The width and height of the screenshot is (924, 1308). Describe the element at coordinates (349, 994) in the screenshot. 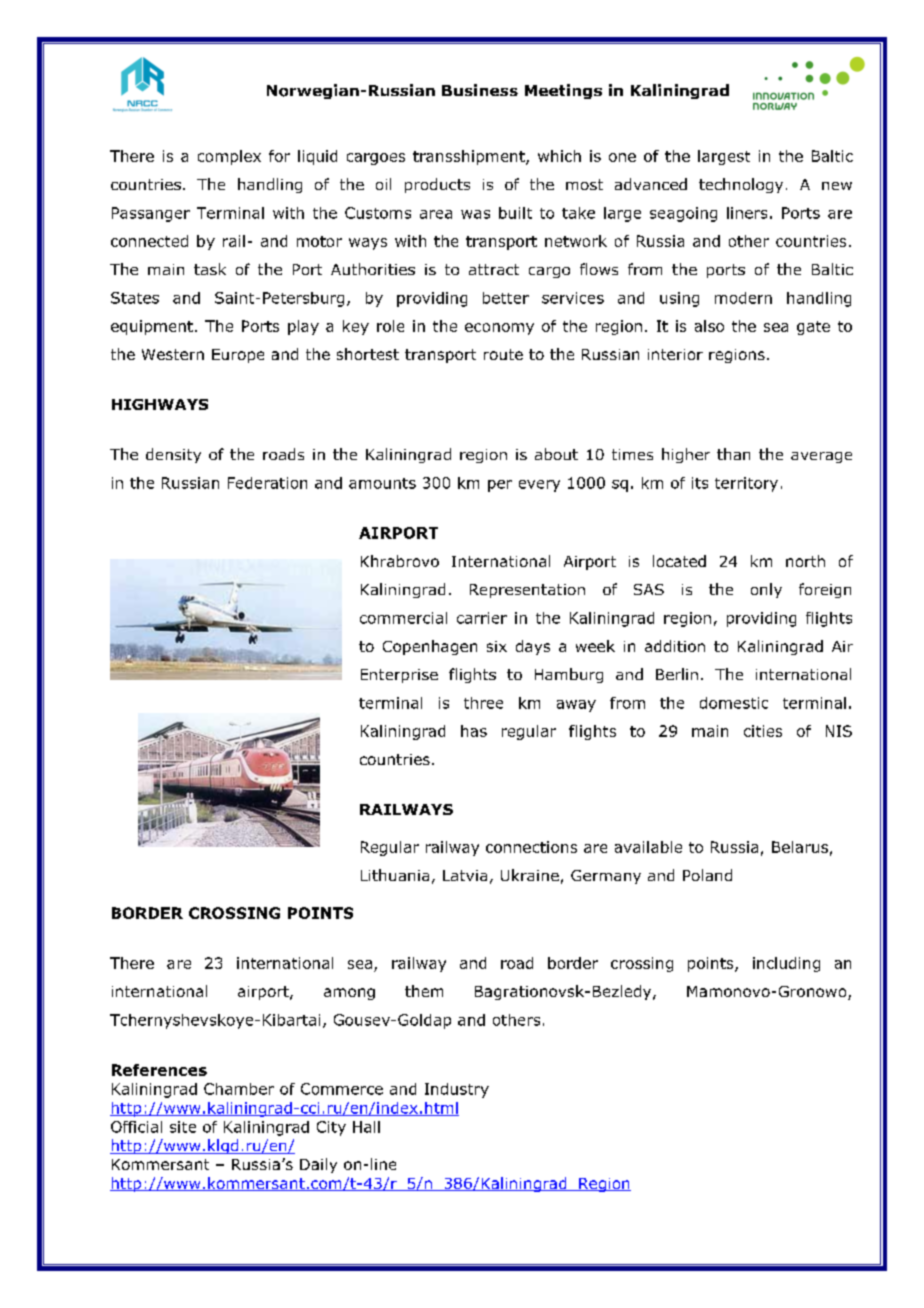

I see `among` at that location.
